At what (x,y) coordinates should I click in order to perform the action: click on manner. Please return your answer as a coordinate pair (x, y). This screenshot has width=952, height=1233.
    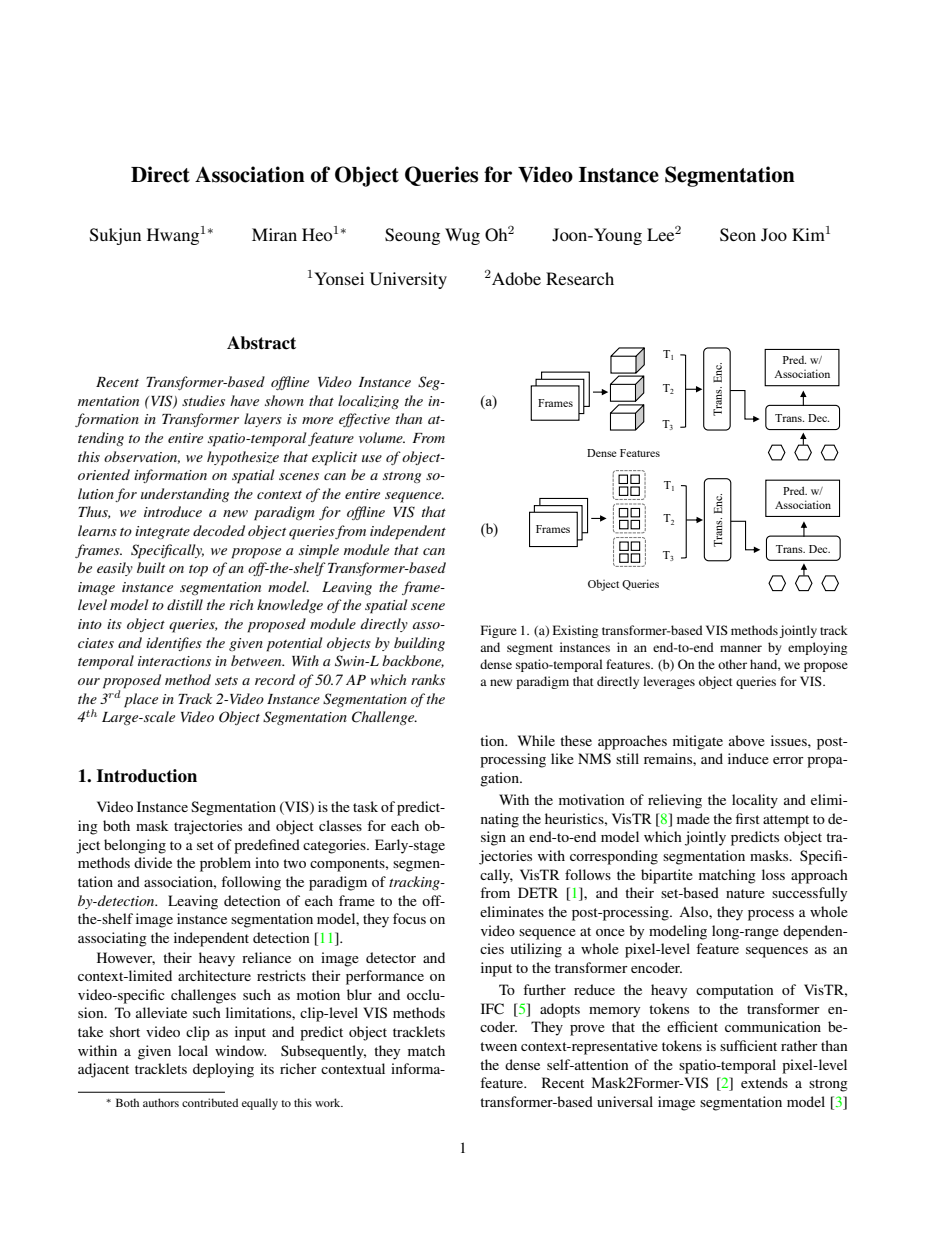
    Looking at the image, I should click on (741, 648).
